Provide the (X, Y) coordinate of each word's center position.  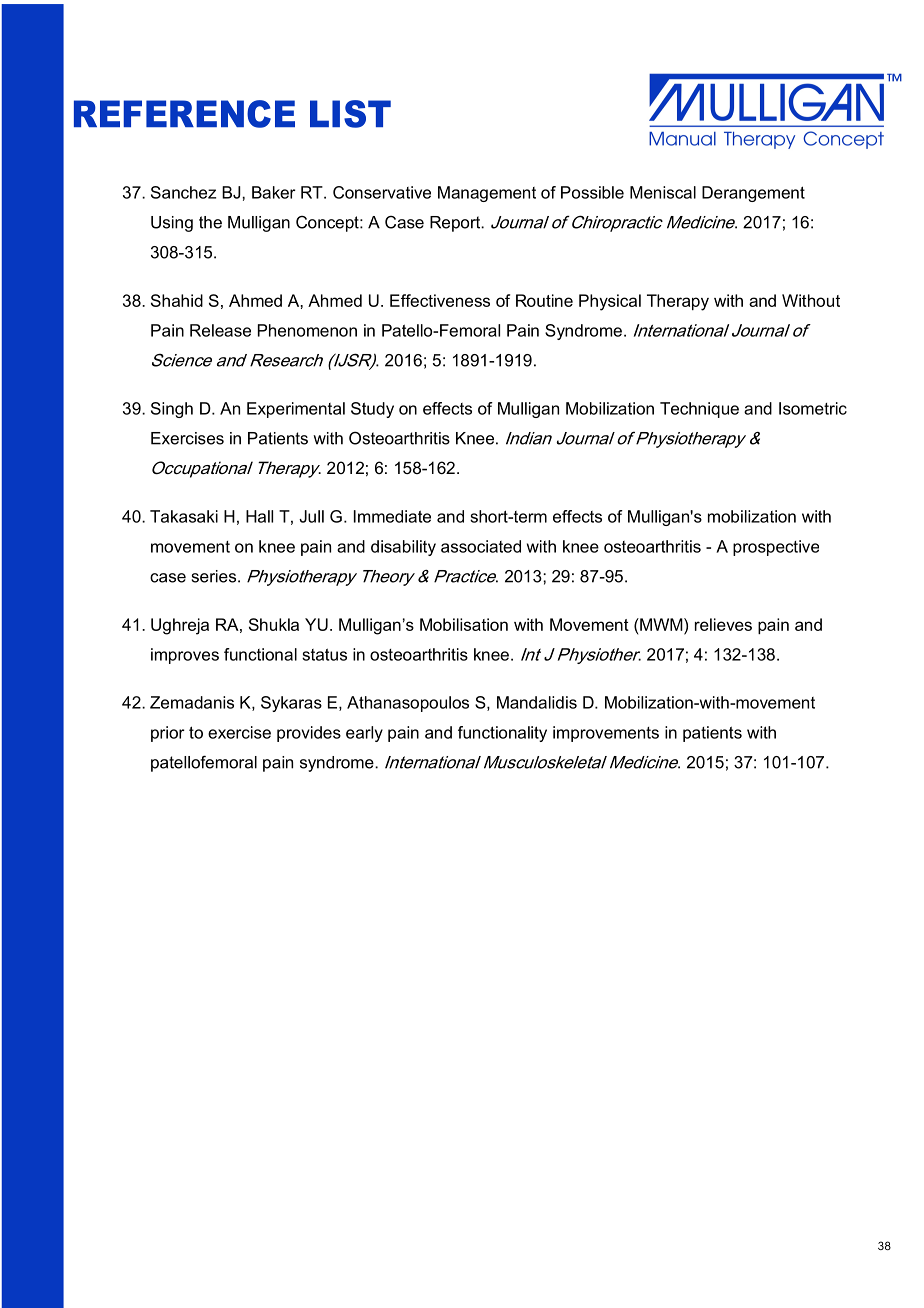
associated (481, 546)
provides (309, 734)
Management (487, 194)
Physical (610, 302)
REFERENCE (184, 114)
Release (220, 330)
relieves (723, 624)
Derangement (753, 194)
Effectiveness (440, 300)
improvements (606, 734)
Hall (259, 516)
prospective (776, 548)
